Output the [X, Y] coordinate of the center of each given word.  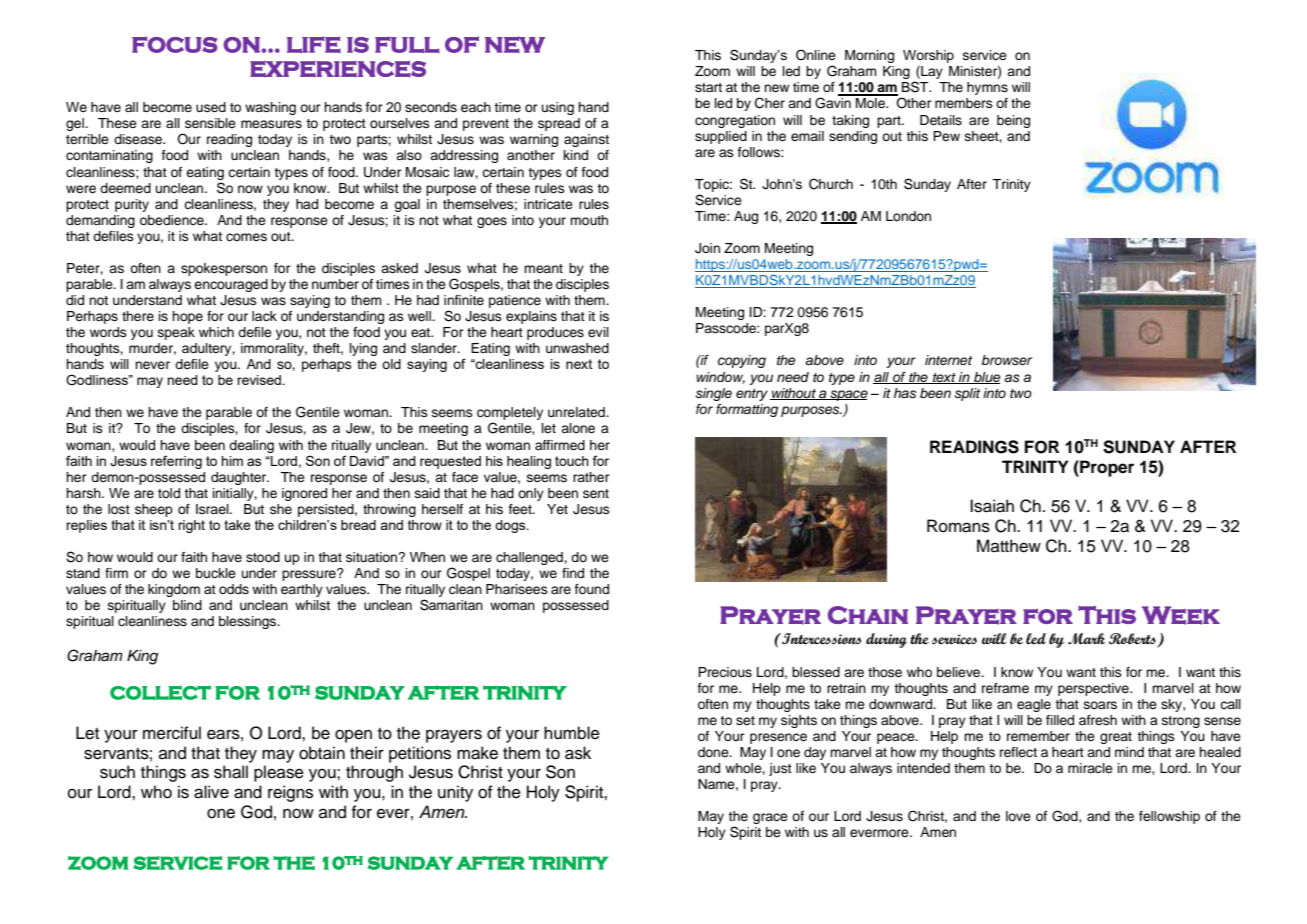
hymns [987, 88]
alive [211, 792]
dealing [251, 446]
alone [578, 428]
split [967, 394]
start [708, 87]
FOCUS [175, 44]
